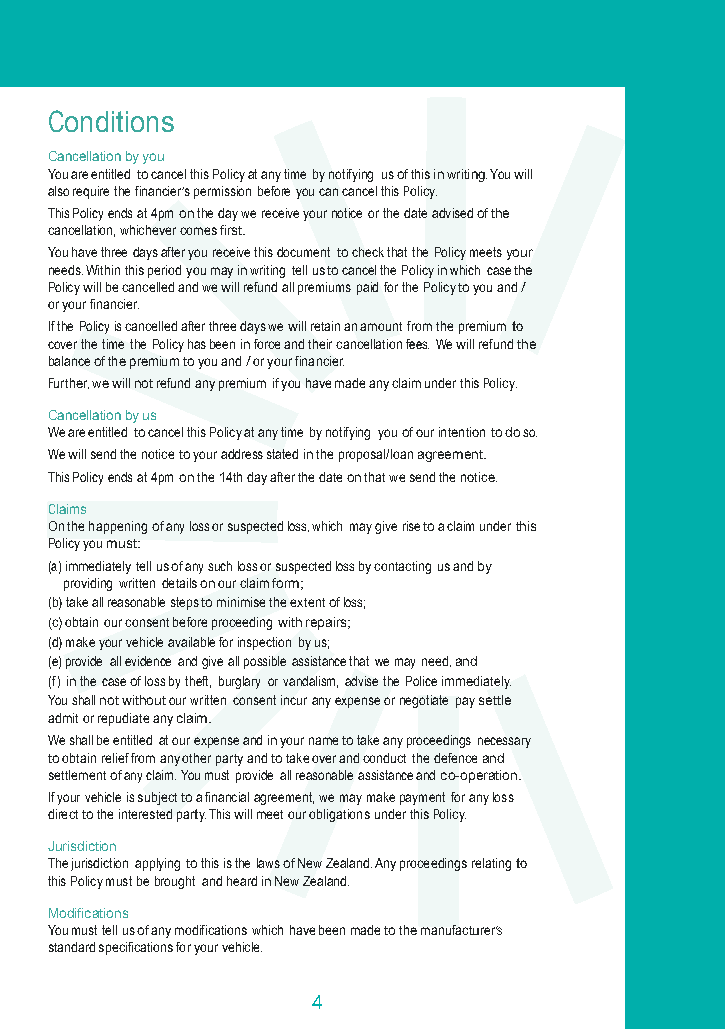  I want to click on form, so click(285, 583).
